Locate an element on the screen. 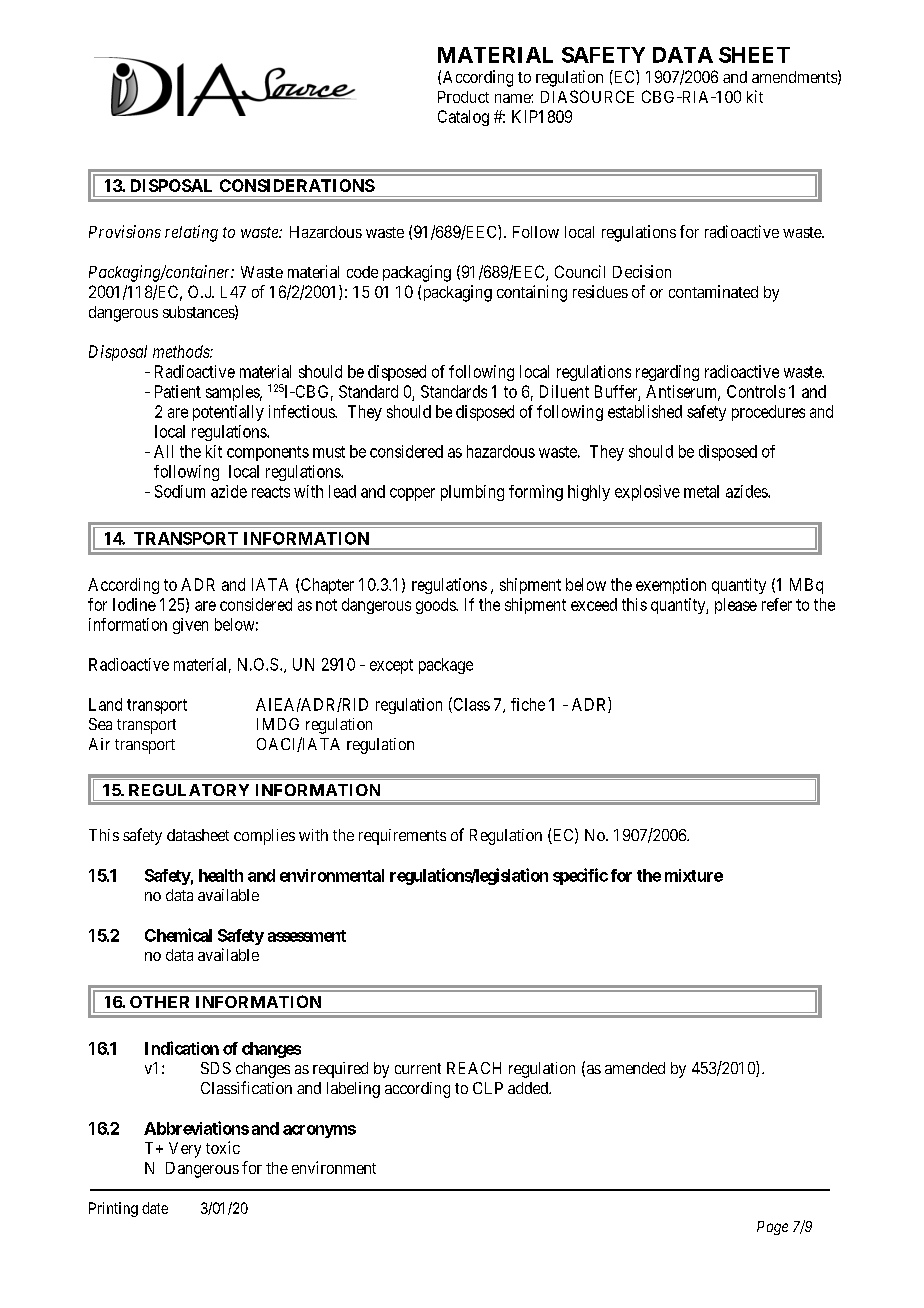 The width and height of the screenshot is (924, 1308). CLP is located at coordinates (488, 1088).
